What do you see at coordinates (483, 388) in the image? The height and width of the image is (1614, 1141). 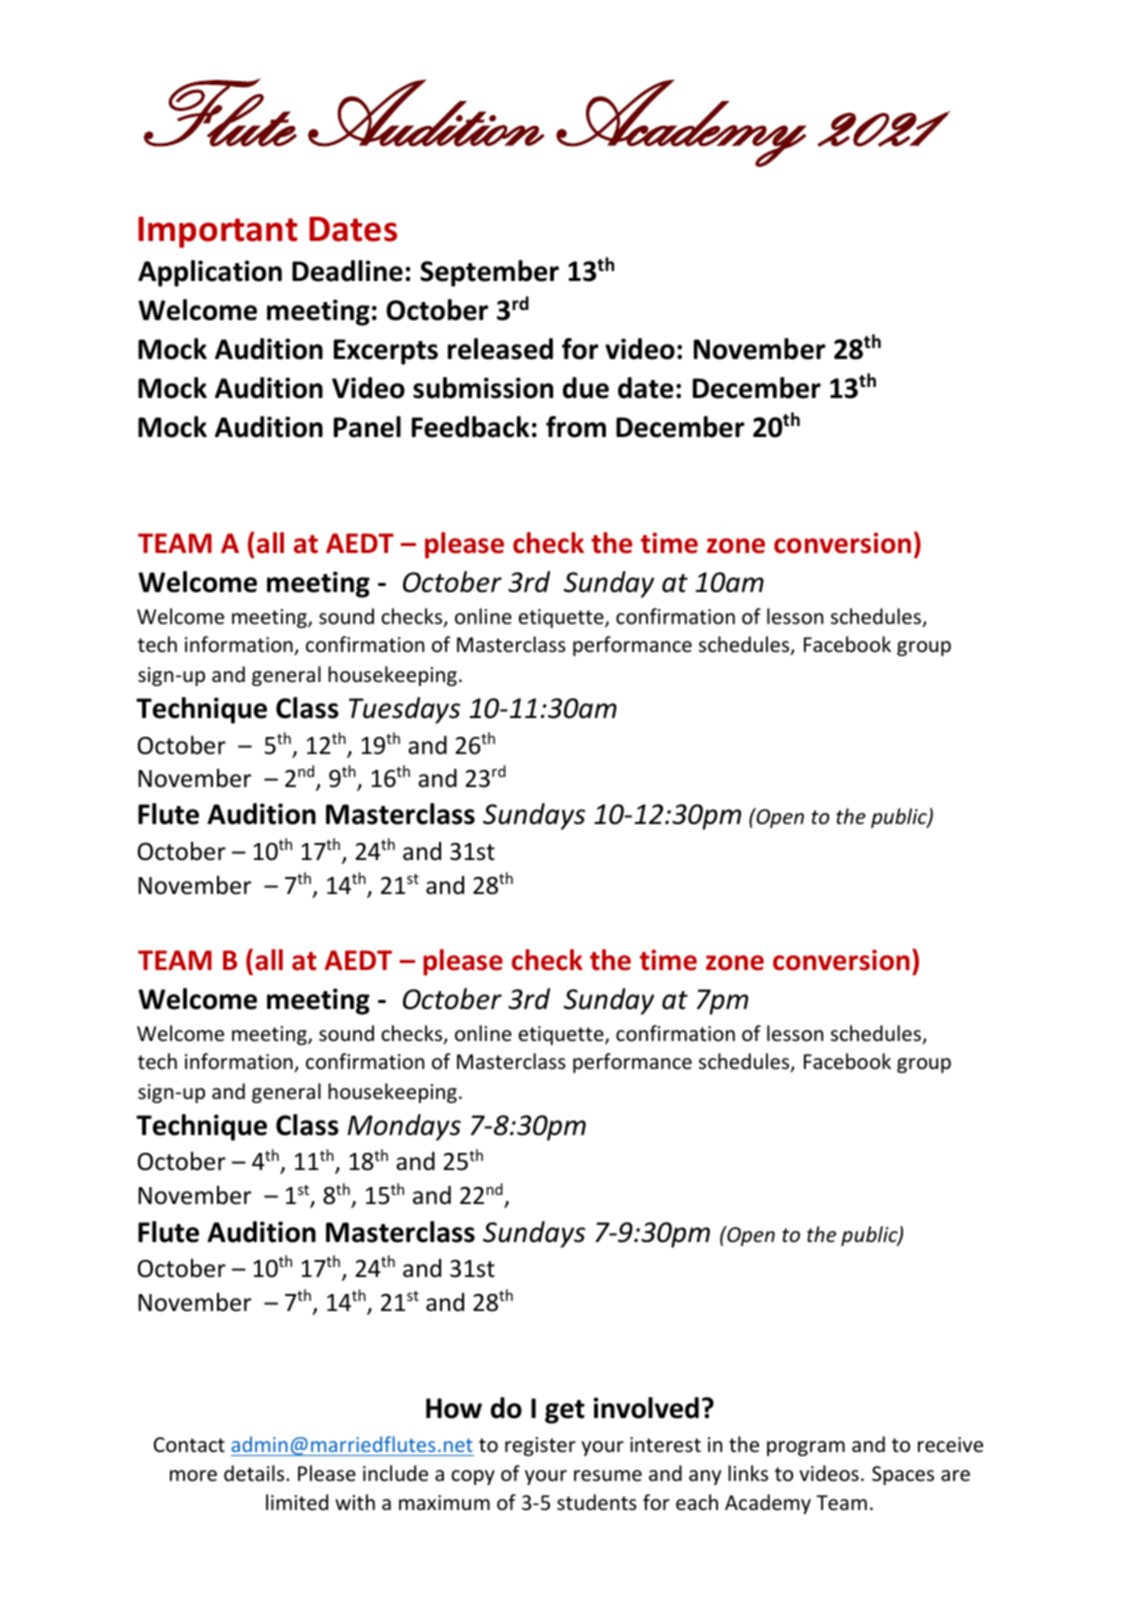 I see `submission` at bounding box center [483, 388].
